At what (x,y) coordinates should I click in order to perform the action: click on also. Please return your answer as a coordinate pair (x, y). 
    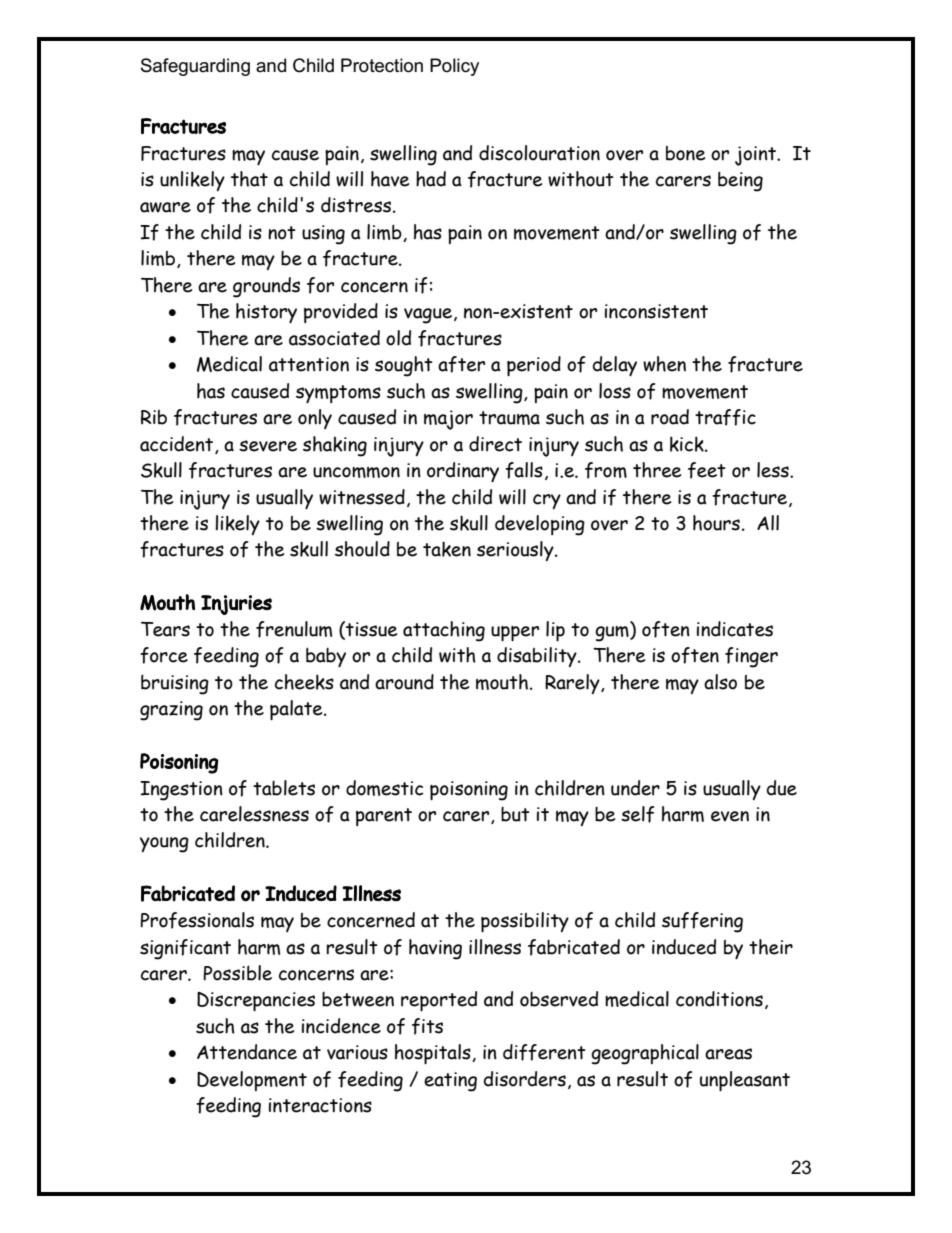
    Looking at the image, I should click on (720, 682).
